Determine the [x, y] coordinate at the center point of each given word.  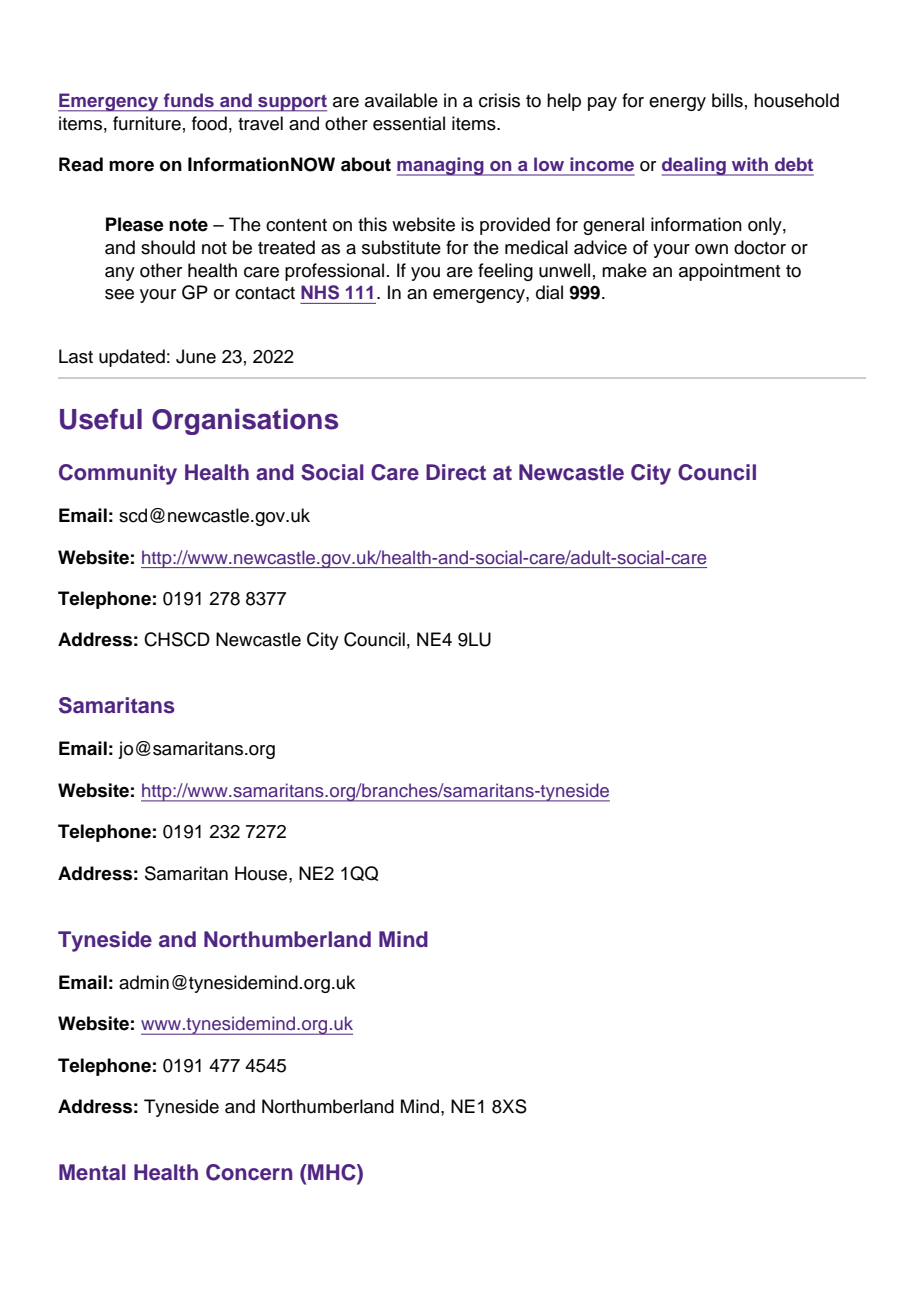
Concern [249, 1172]
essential [409, 123]
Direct [456, 472]
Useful [101, 419]
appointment [729, 272]
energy [677, 104]
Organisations [245, 421]
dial [549, 292]
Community [118, 474]
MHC [332, 1173]
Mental [92, 1172]
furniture [147, 123]
